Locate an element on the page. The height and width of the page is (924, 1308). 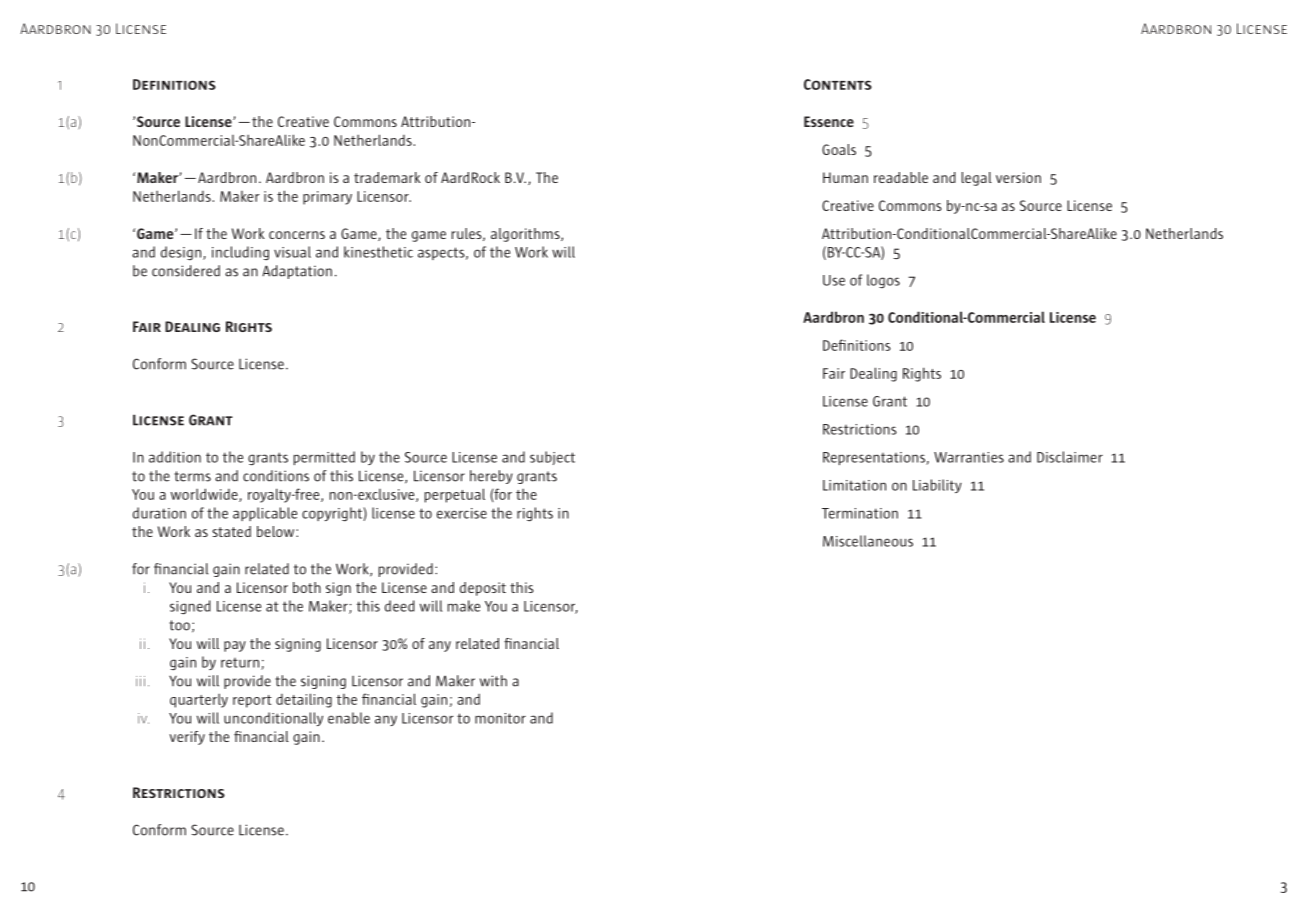
subject is located at coordinates (552, 458).
